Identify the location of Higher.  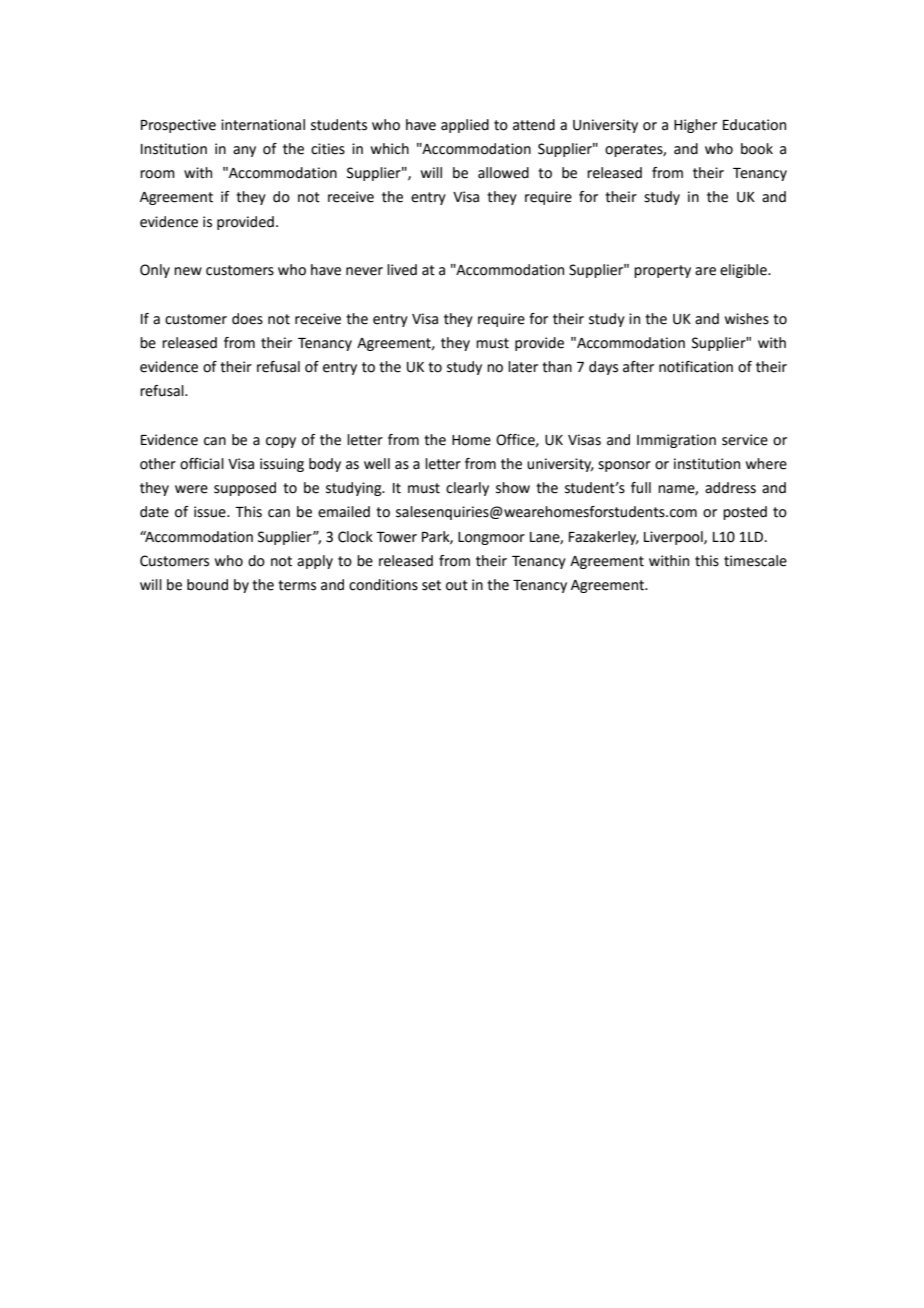
(695, 126).
